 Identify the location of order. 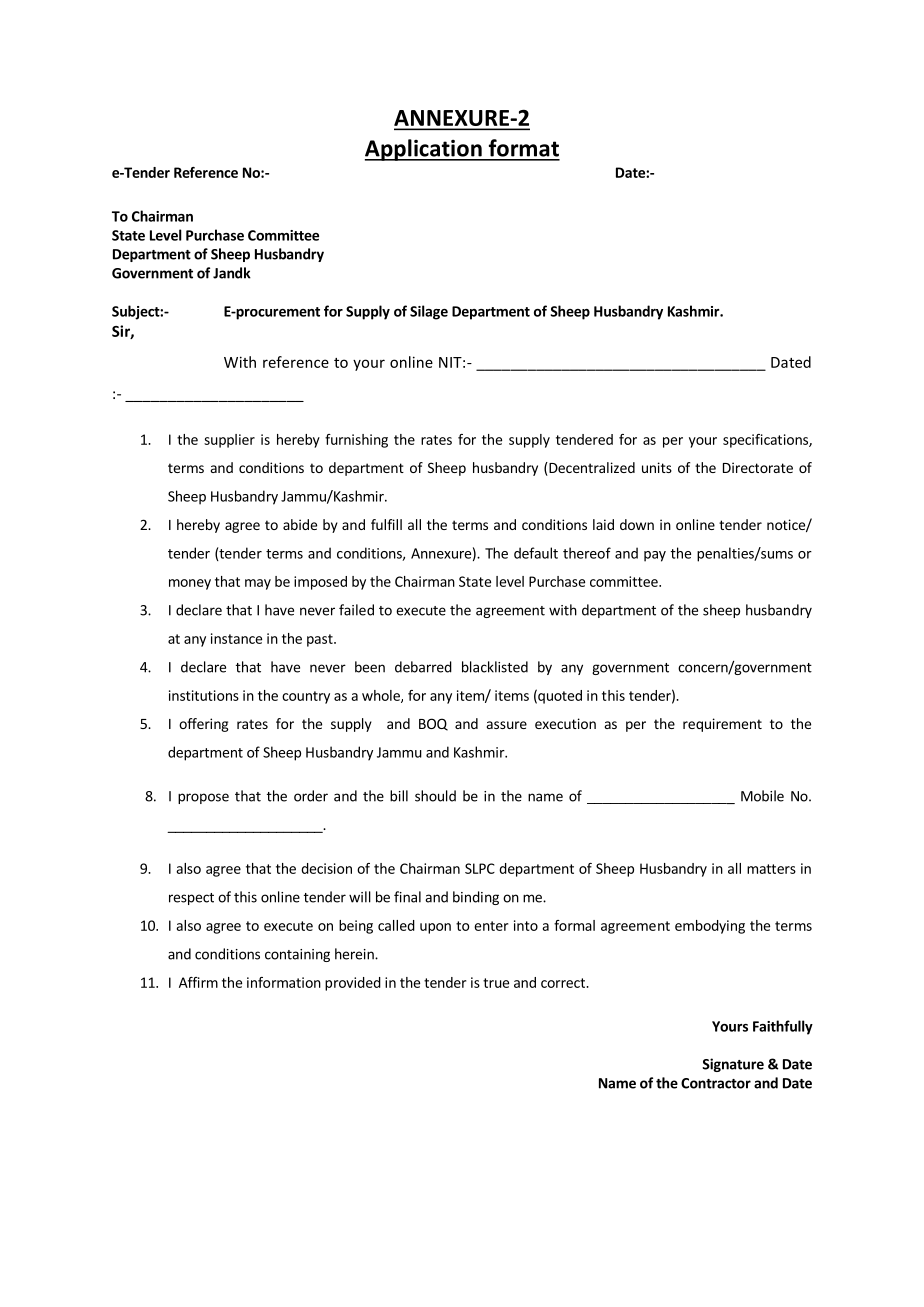
(311, 796).
